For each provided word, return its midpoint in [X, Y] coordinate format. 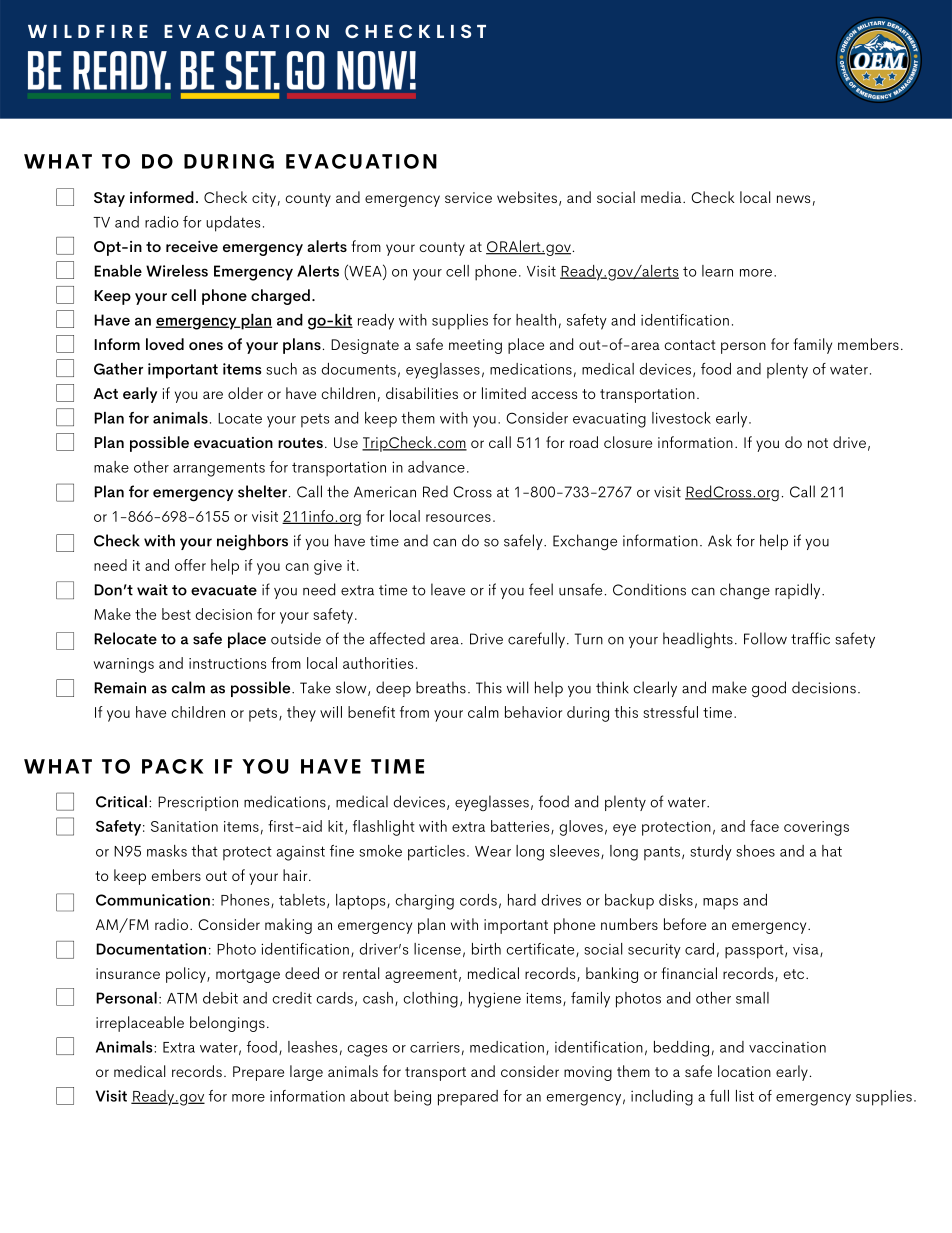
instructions [227, 663]
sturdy [711, 853]
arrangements [219, 469]
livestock [681, 418]
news [793, 199]
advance [436, 467]
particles [436, 853]
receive [192, 246]
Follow [765, 638]
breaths [441, 687]
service [468, 197]
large [306, 1073]
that [204, 851]
